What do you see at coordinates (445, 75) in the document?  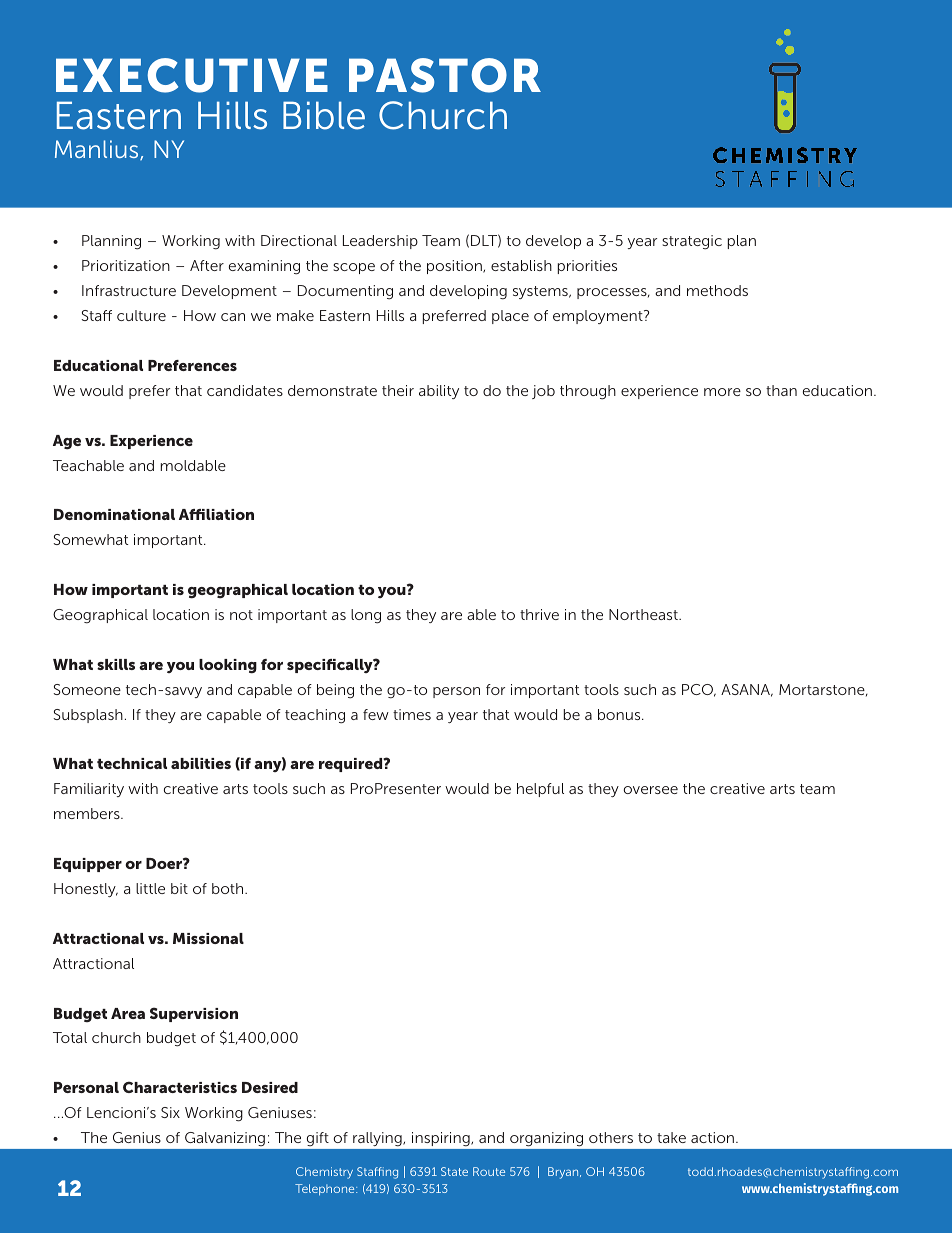 I see `PASTOR` at bounding box center [445, 75].
